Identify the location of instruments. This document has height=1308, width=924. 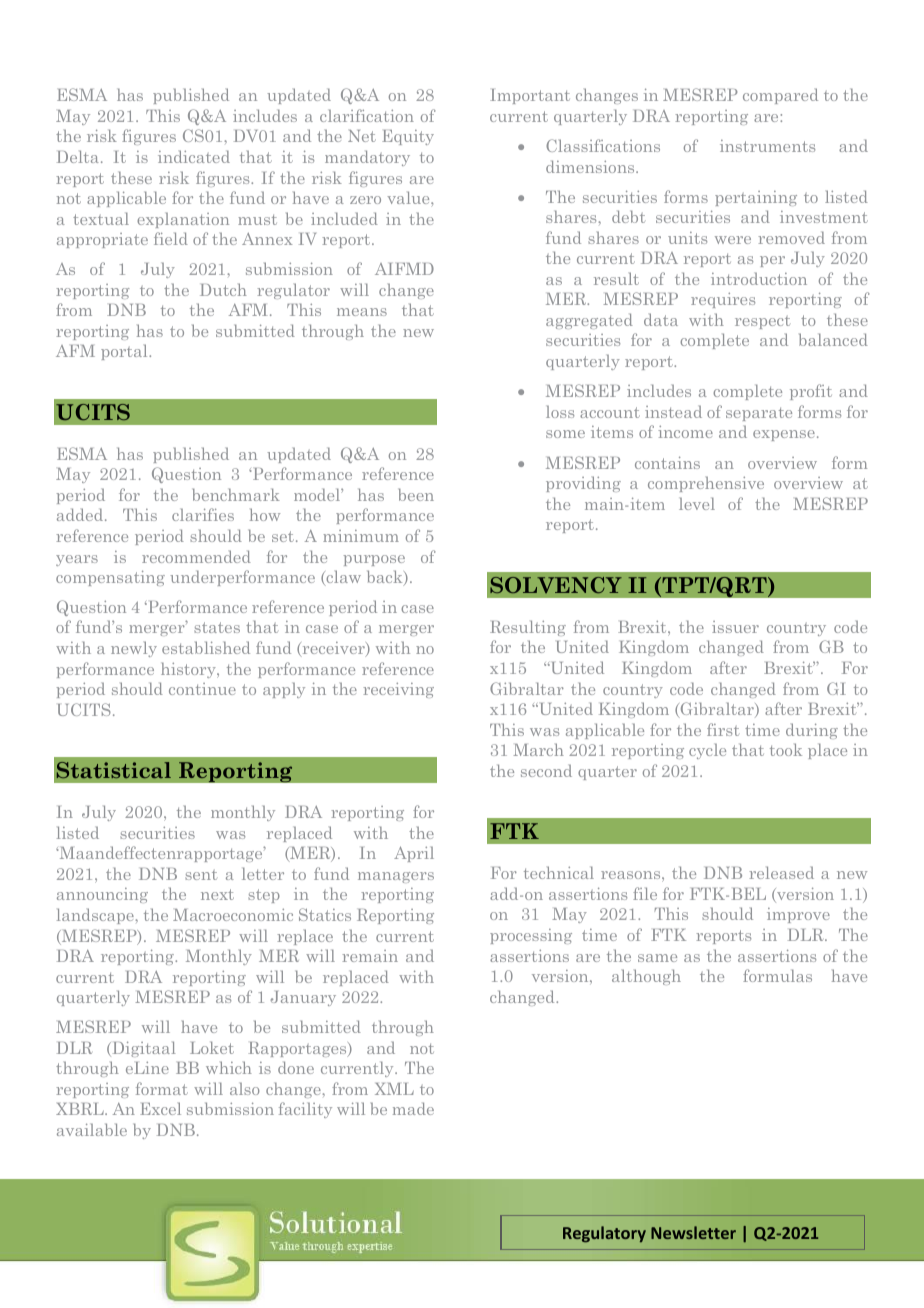
(767, 146).
